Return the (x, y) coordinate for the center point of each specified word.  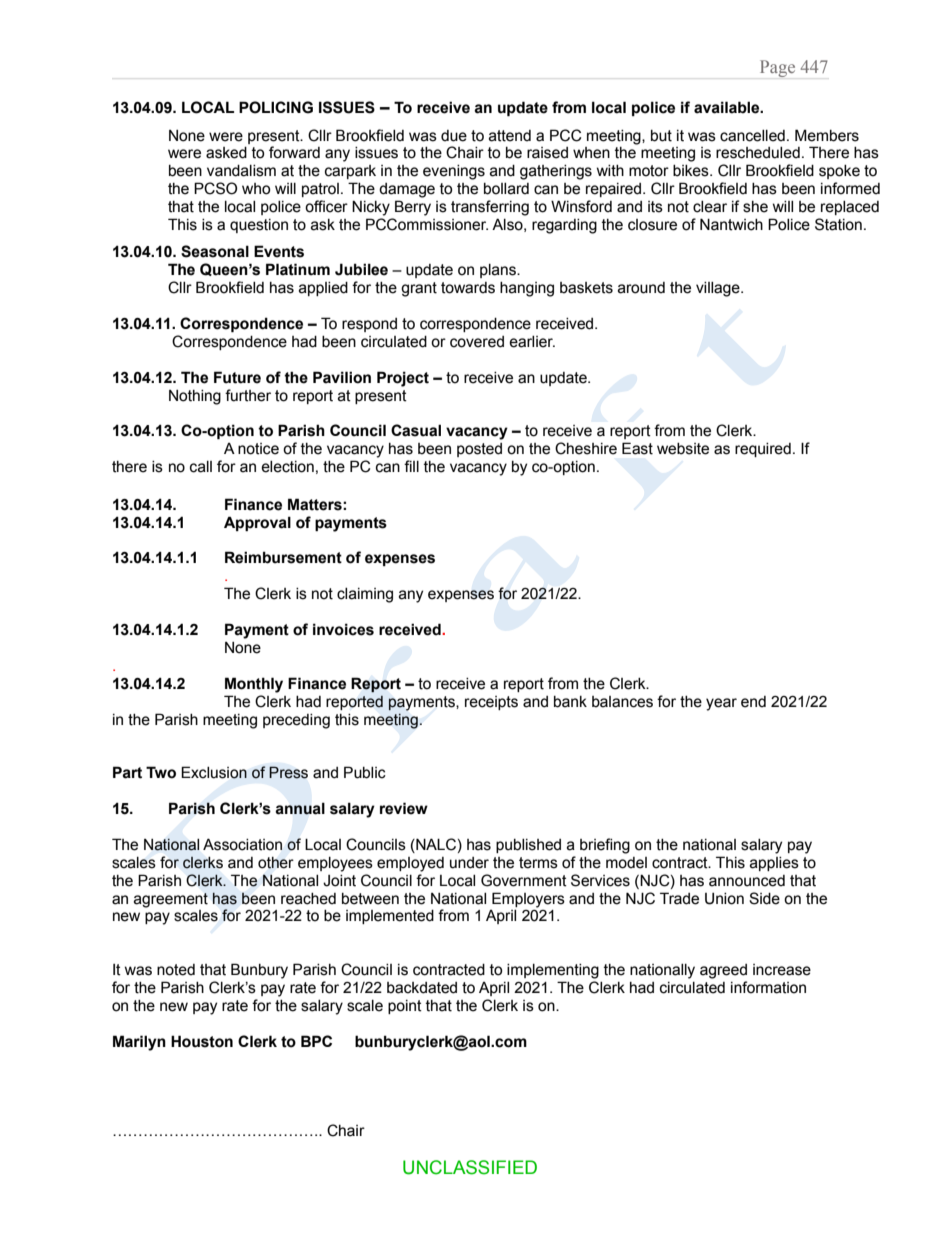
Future (237, 377)
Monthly (254, 685)
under (469, 863)
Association (242, 844)
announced (747, 881)
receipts (491, 703)
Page (777, 68)
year (721, 704)
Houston (202, 1041)
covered (477, 342)
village (719, 289)
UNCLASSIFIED (470, 1167)
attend (510, 136)
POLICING (276, 107)
